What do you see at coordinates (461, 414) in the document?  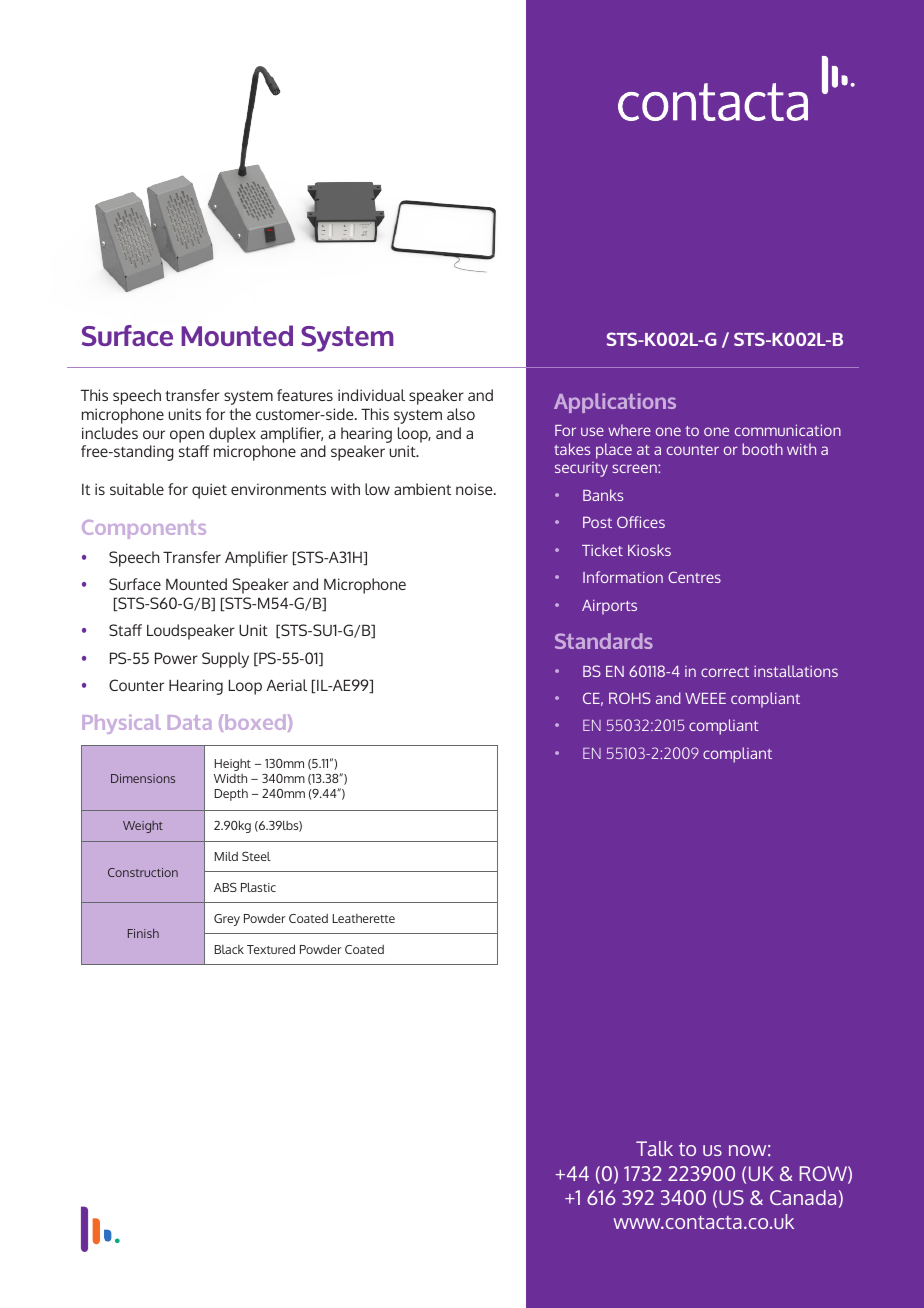 I see `also` at bounding box center [461, 414].
